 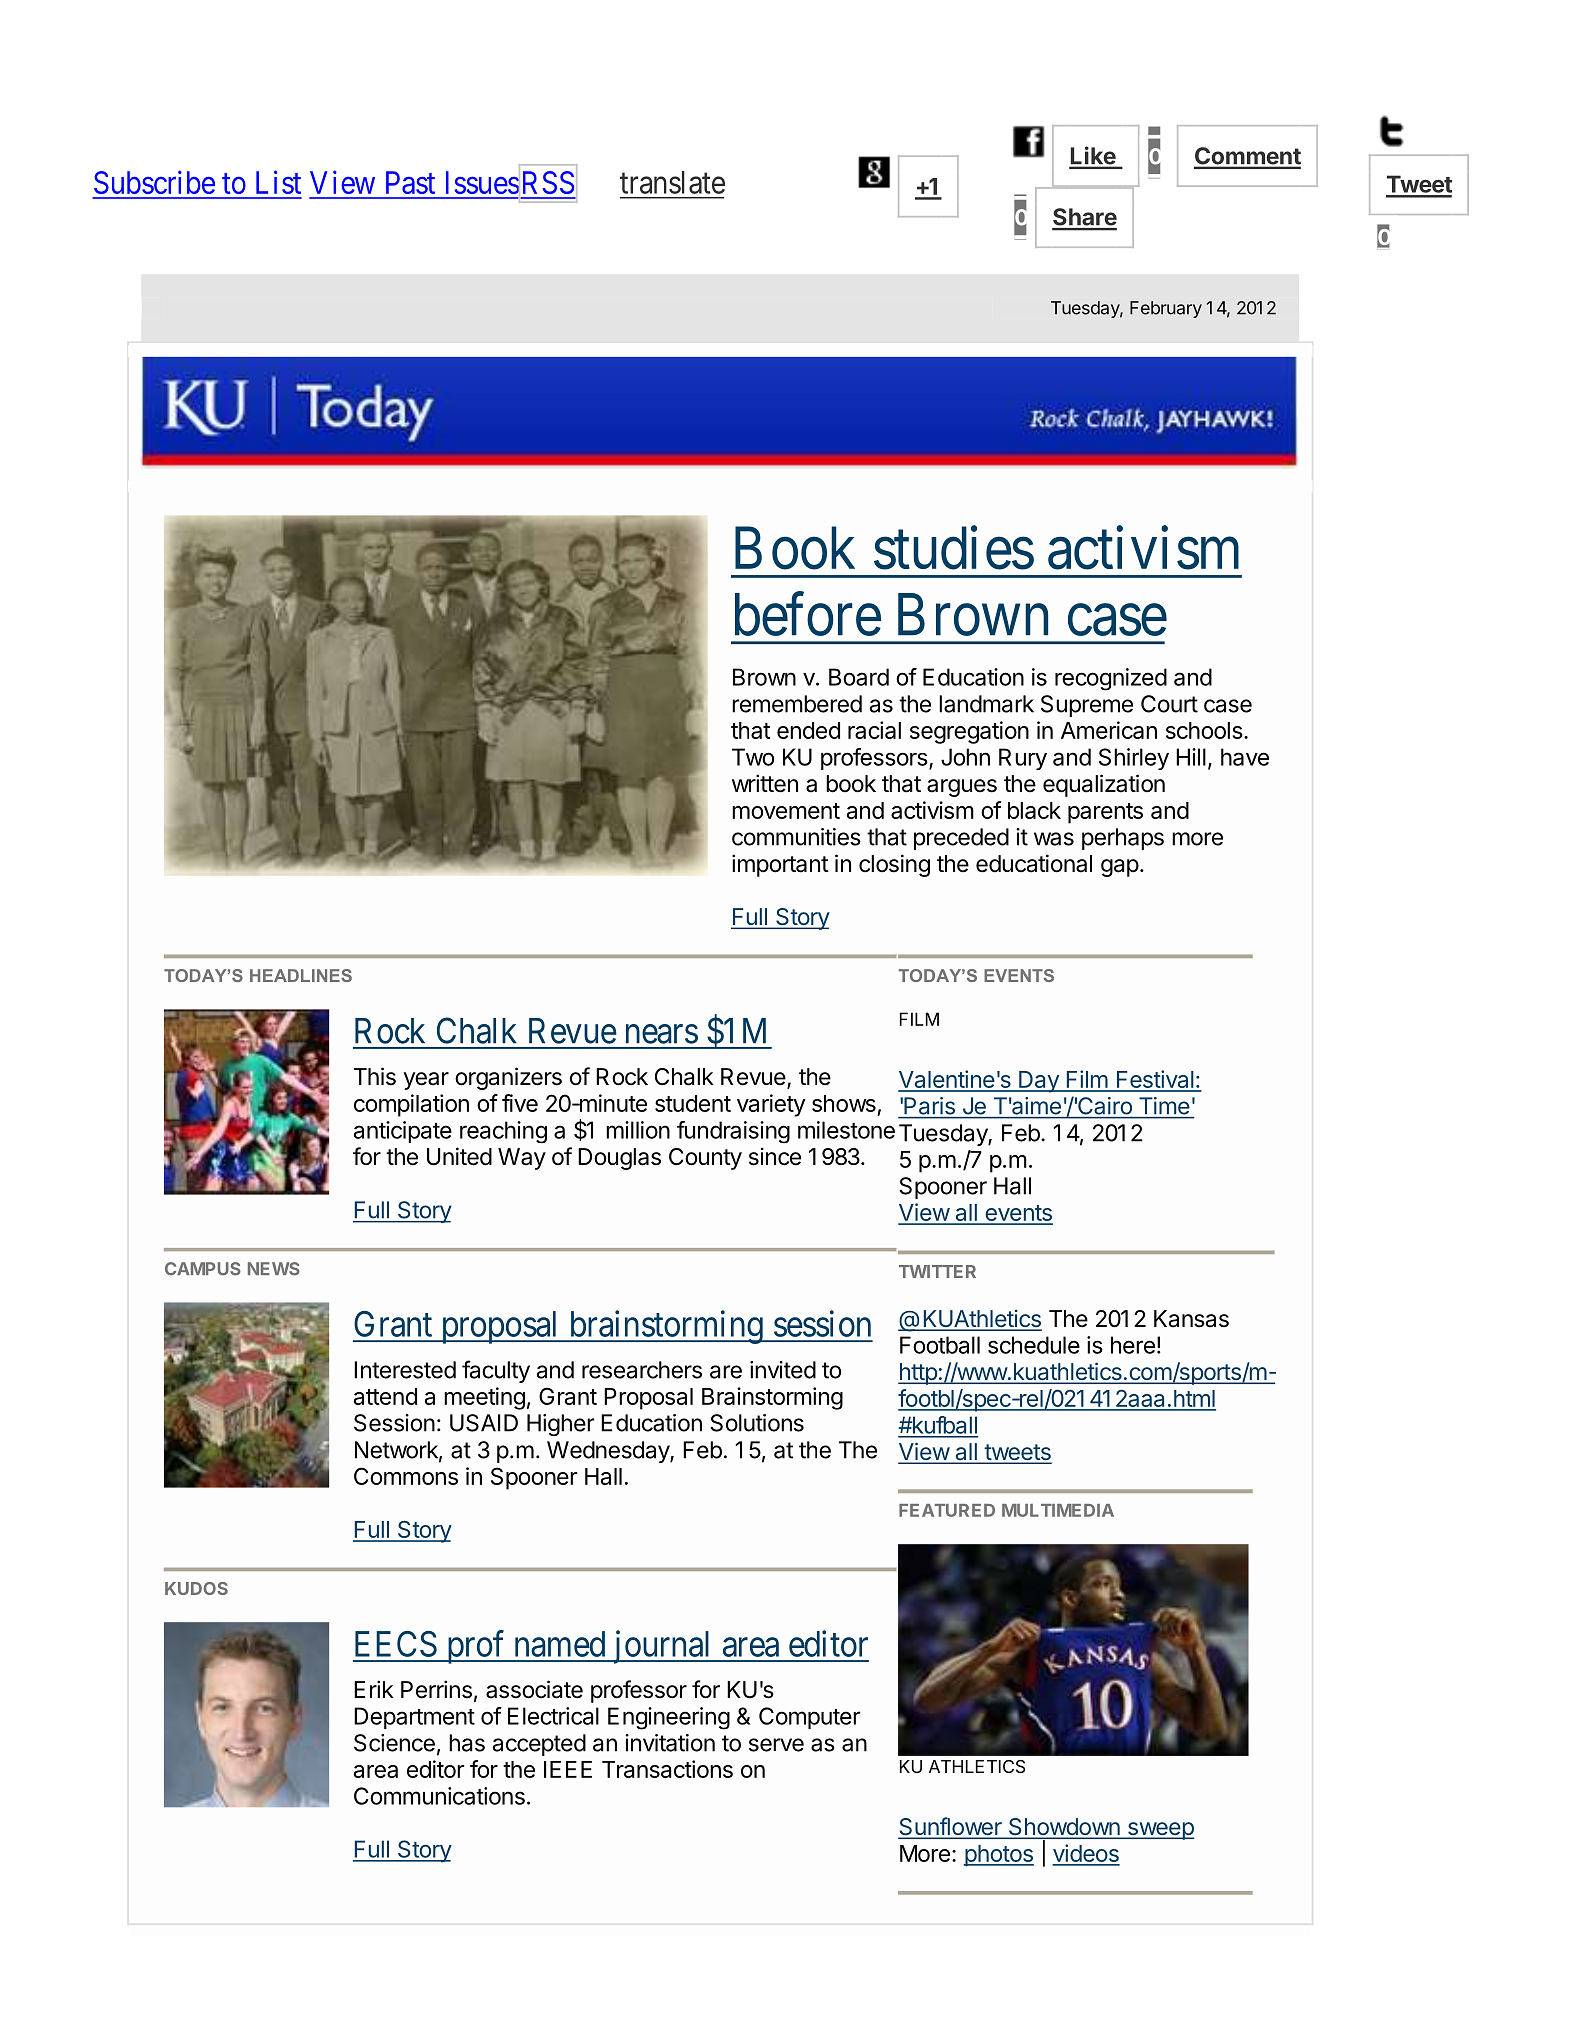 What do you see at coordinates (765, 783) in the screenshot?
I see `written` at bounding box center [765, 783].
